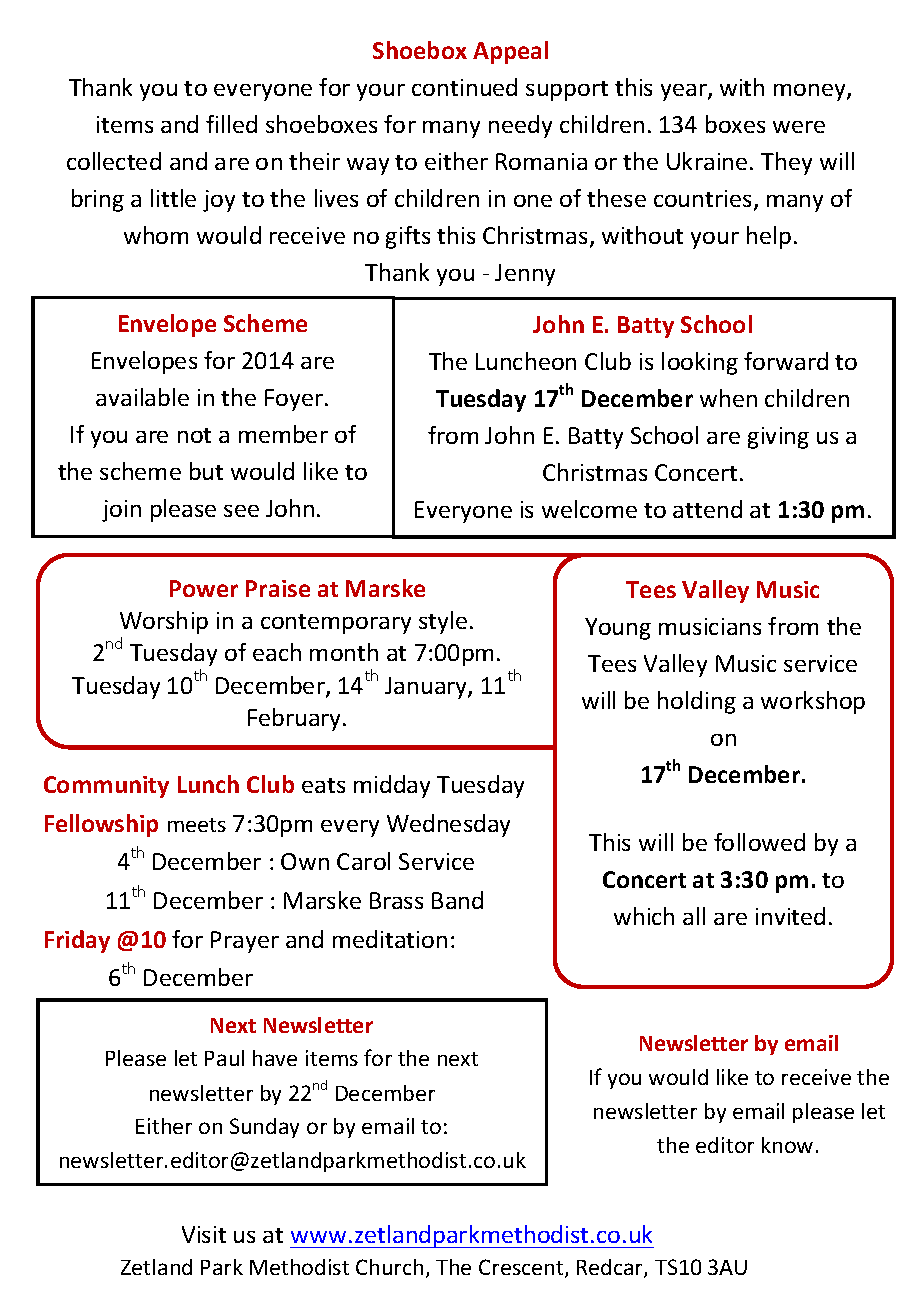 This page has height=1308, width=924. Describe the element at coordinates (464, 87) in the page. I see `continued` at that location.
